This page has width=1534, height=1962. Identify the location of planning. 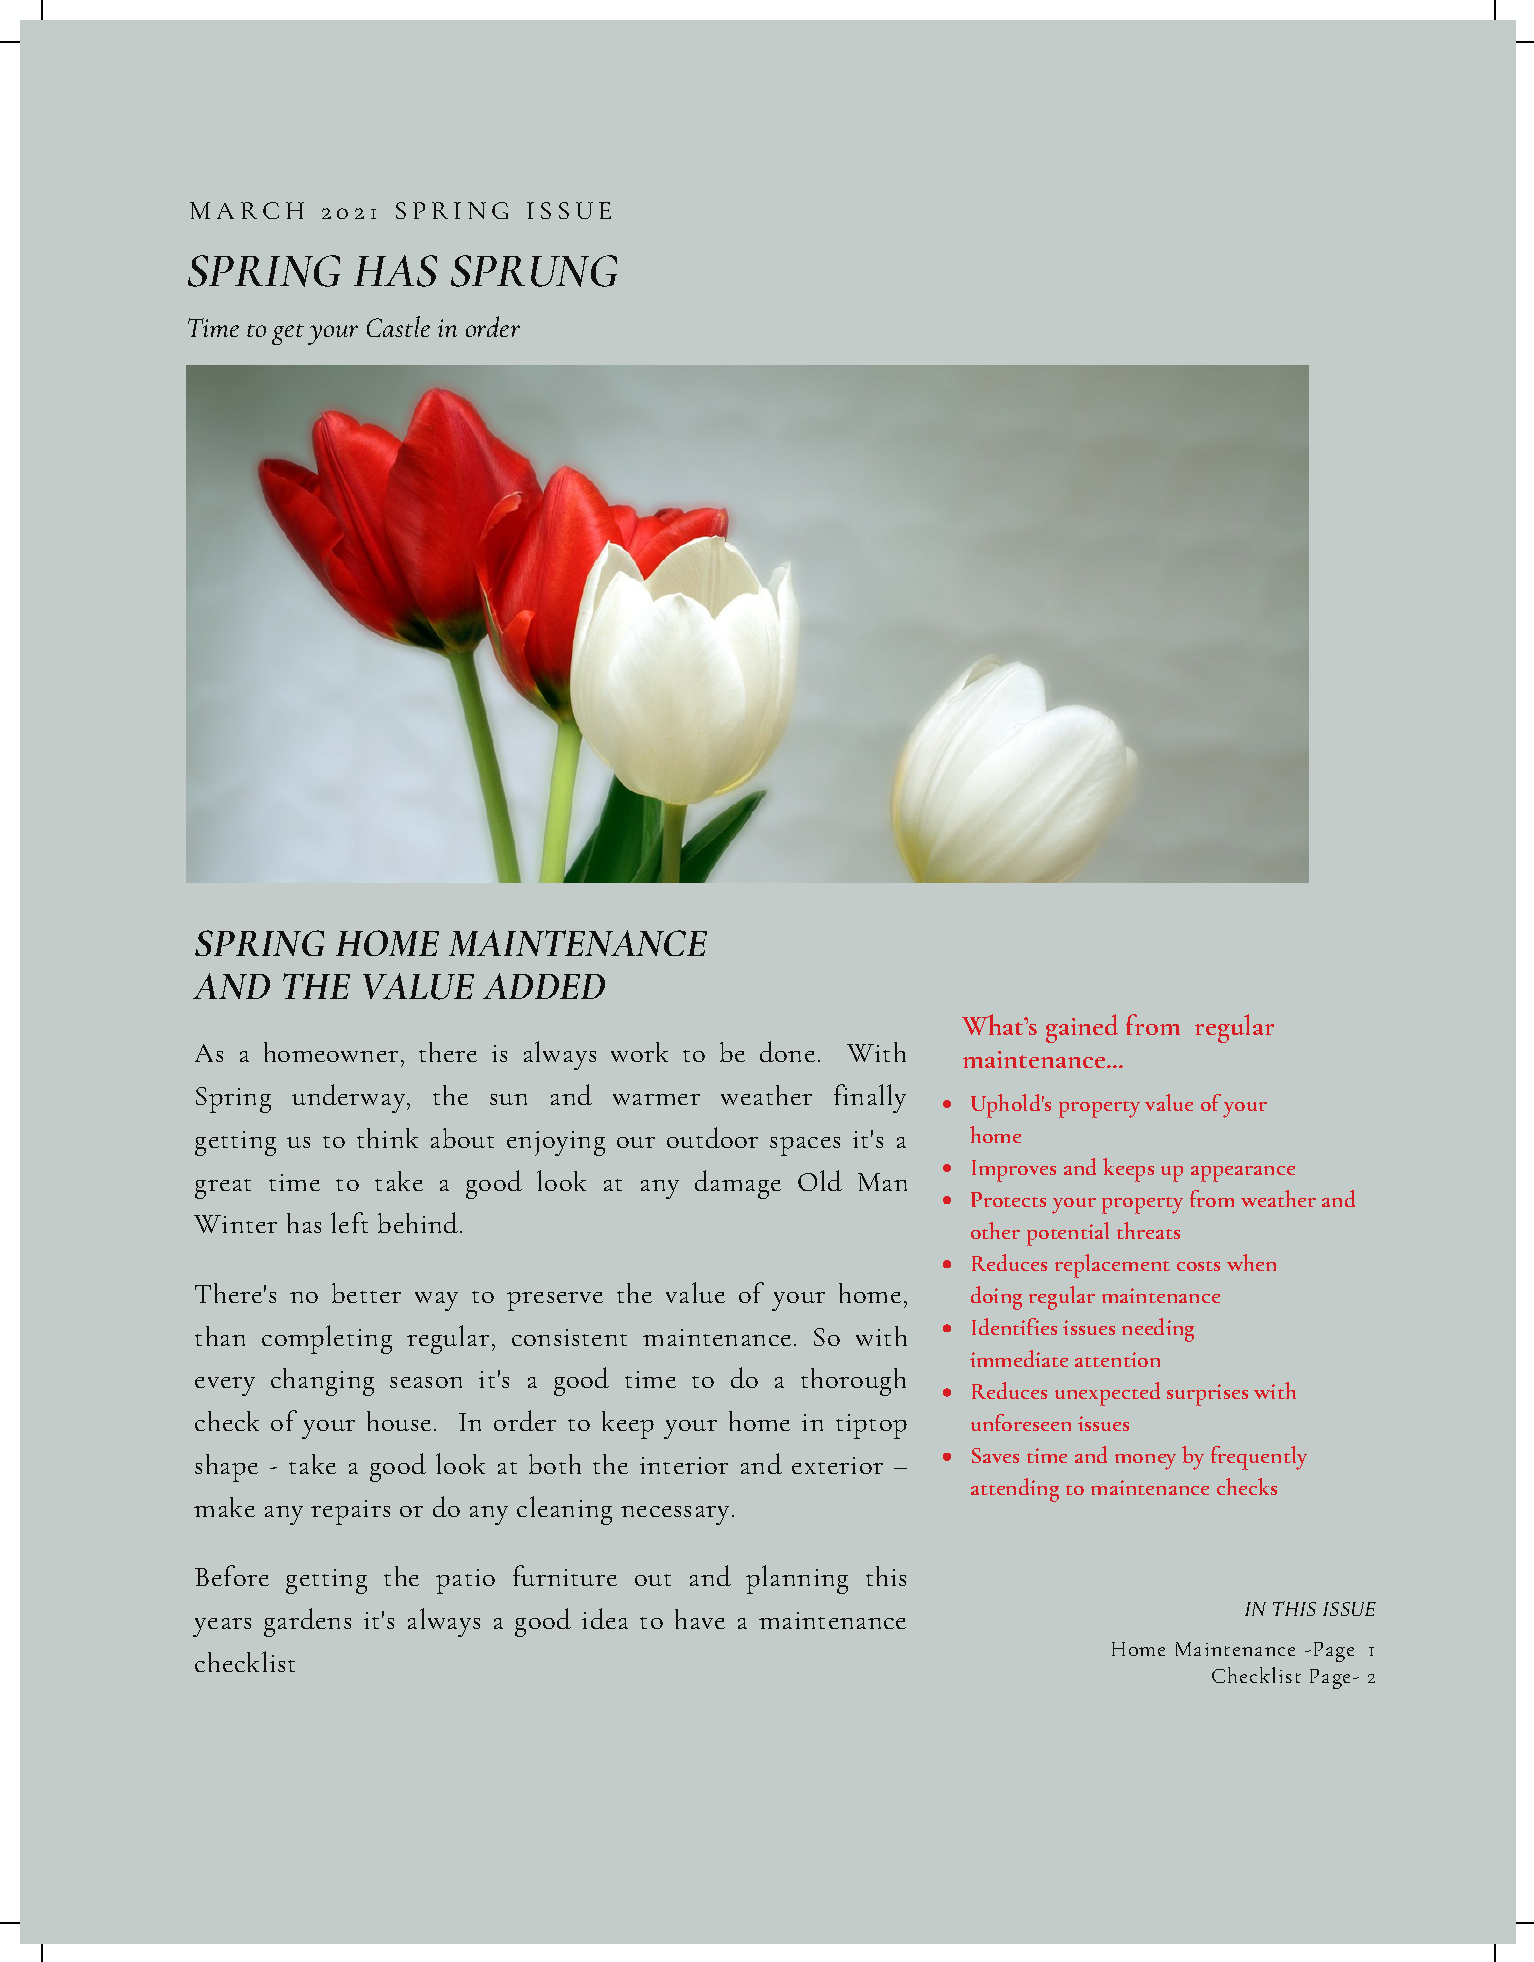
(797, 1579).
